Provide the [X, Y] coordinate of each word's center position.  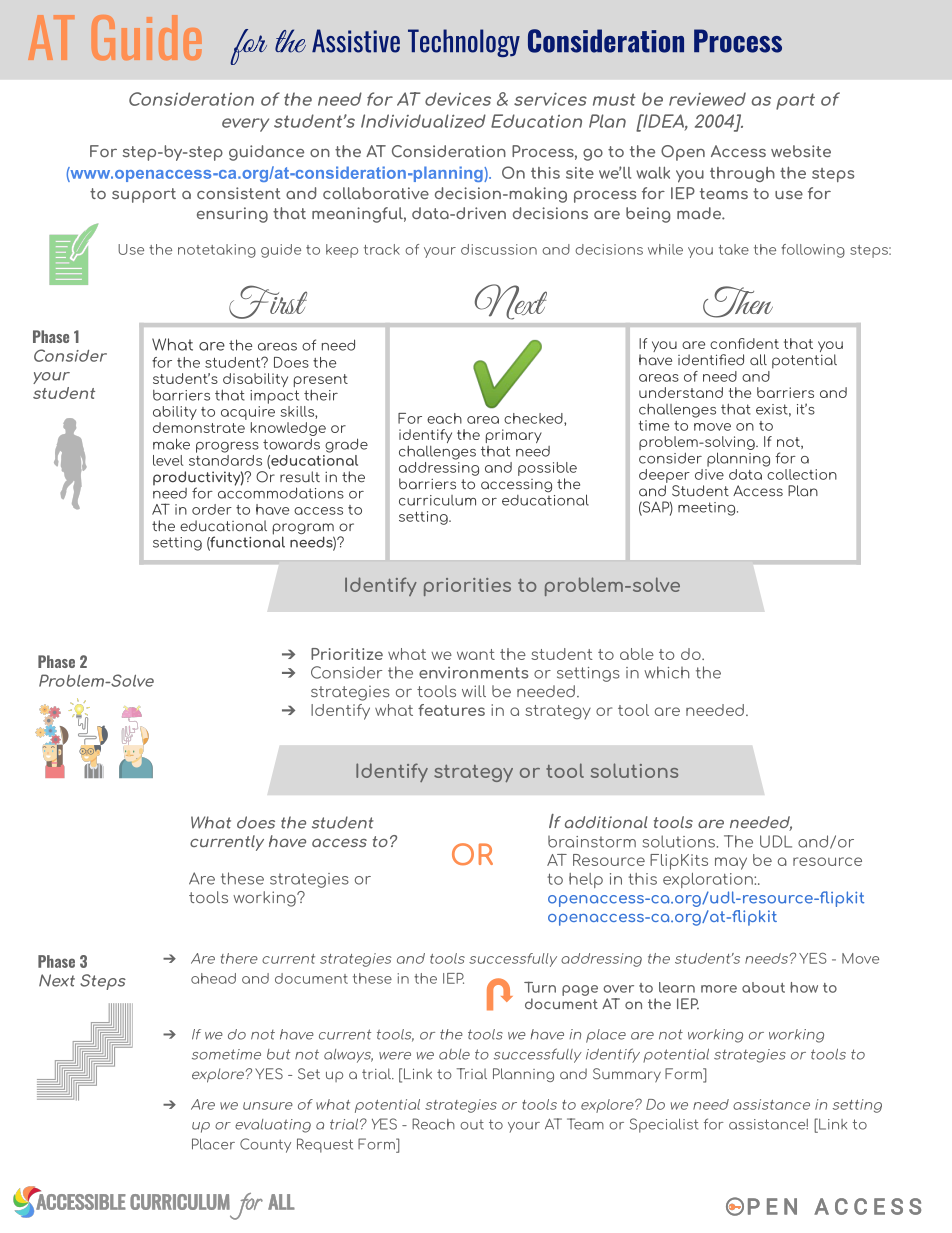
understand [681, 392]
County [265, 1145]
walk [653, 173]
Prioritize [347, 654]
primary [514, 436]
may [731, 863]
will [474, 691]
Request [325, 1145]
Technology [464, 43]
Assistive [356, 41]
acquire [248, 411]
